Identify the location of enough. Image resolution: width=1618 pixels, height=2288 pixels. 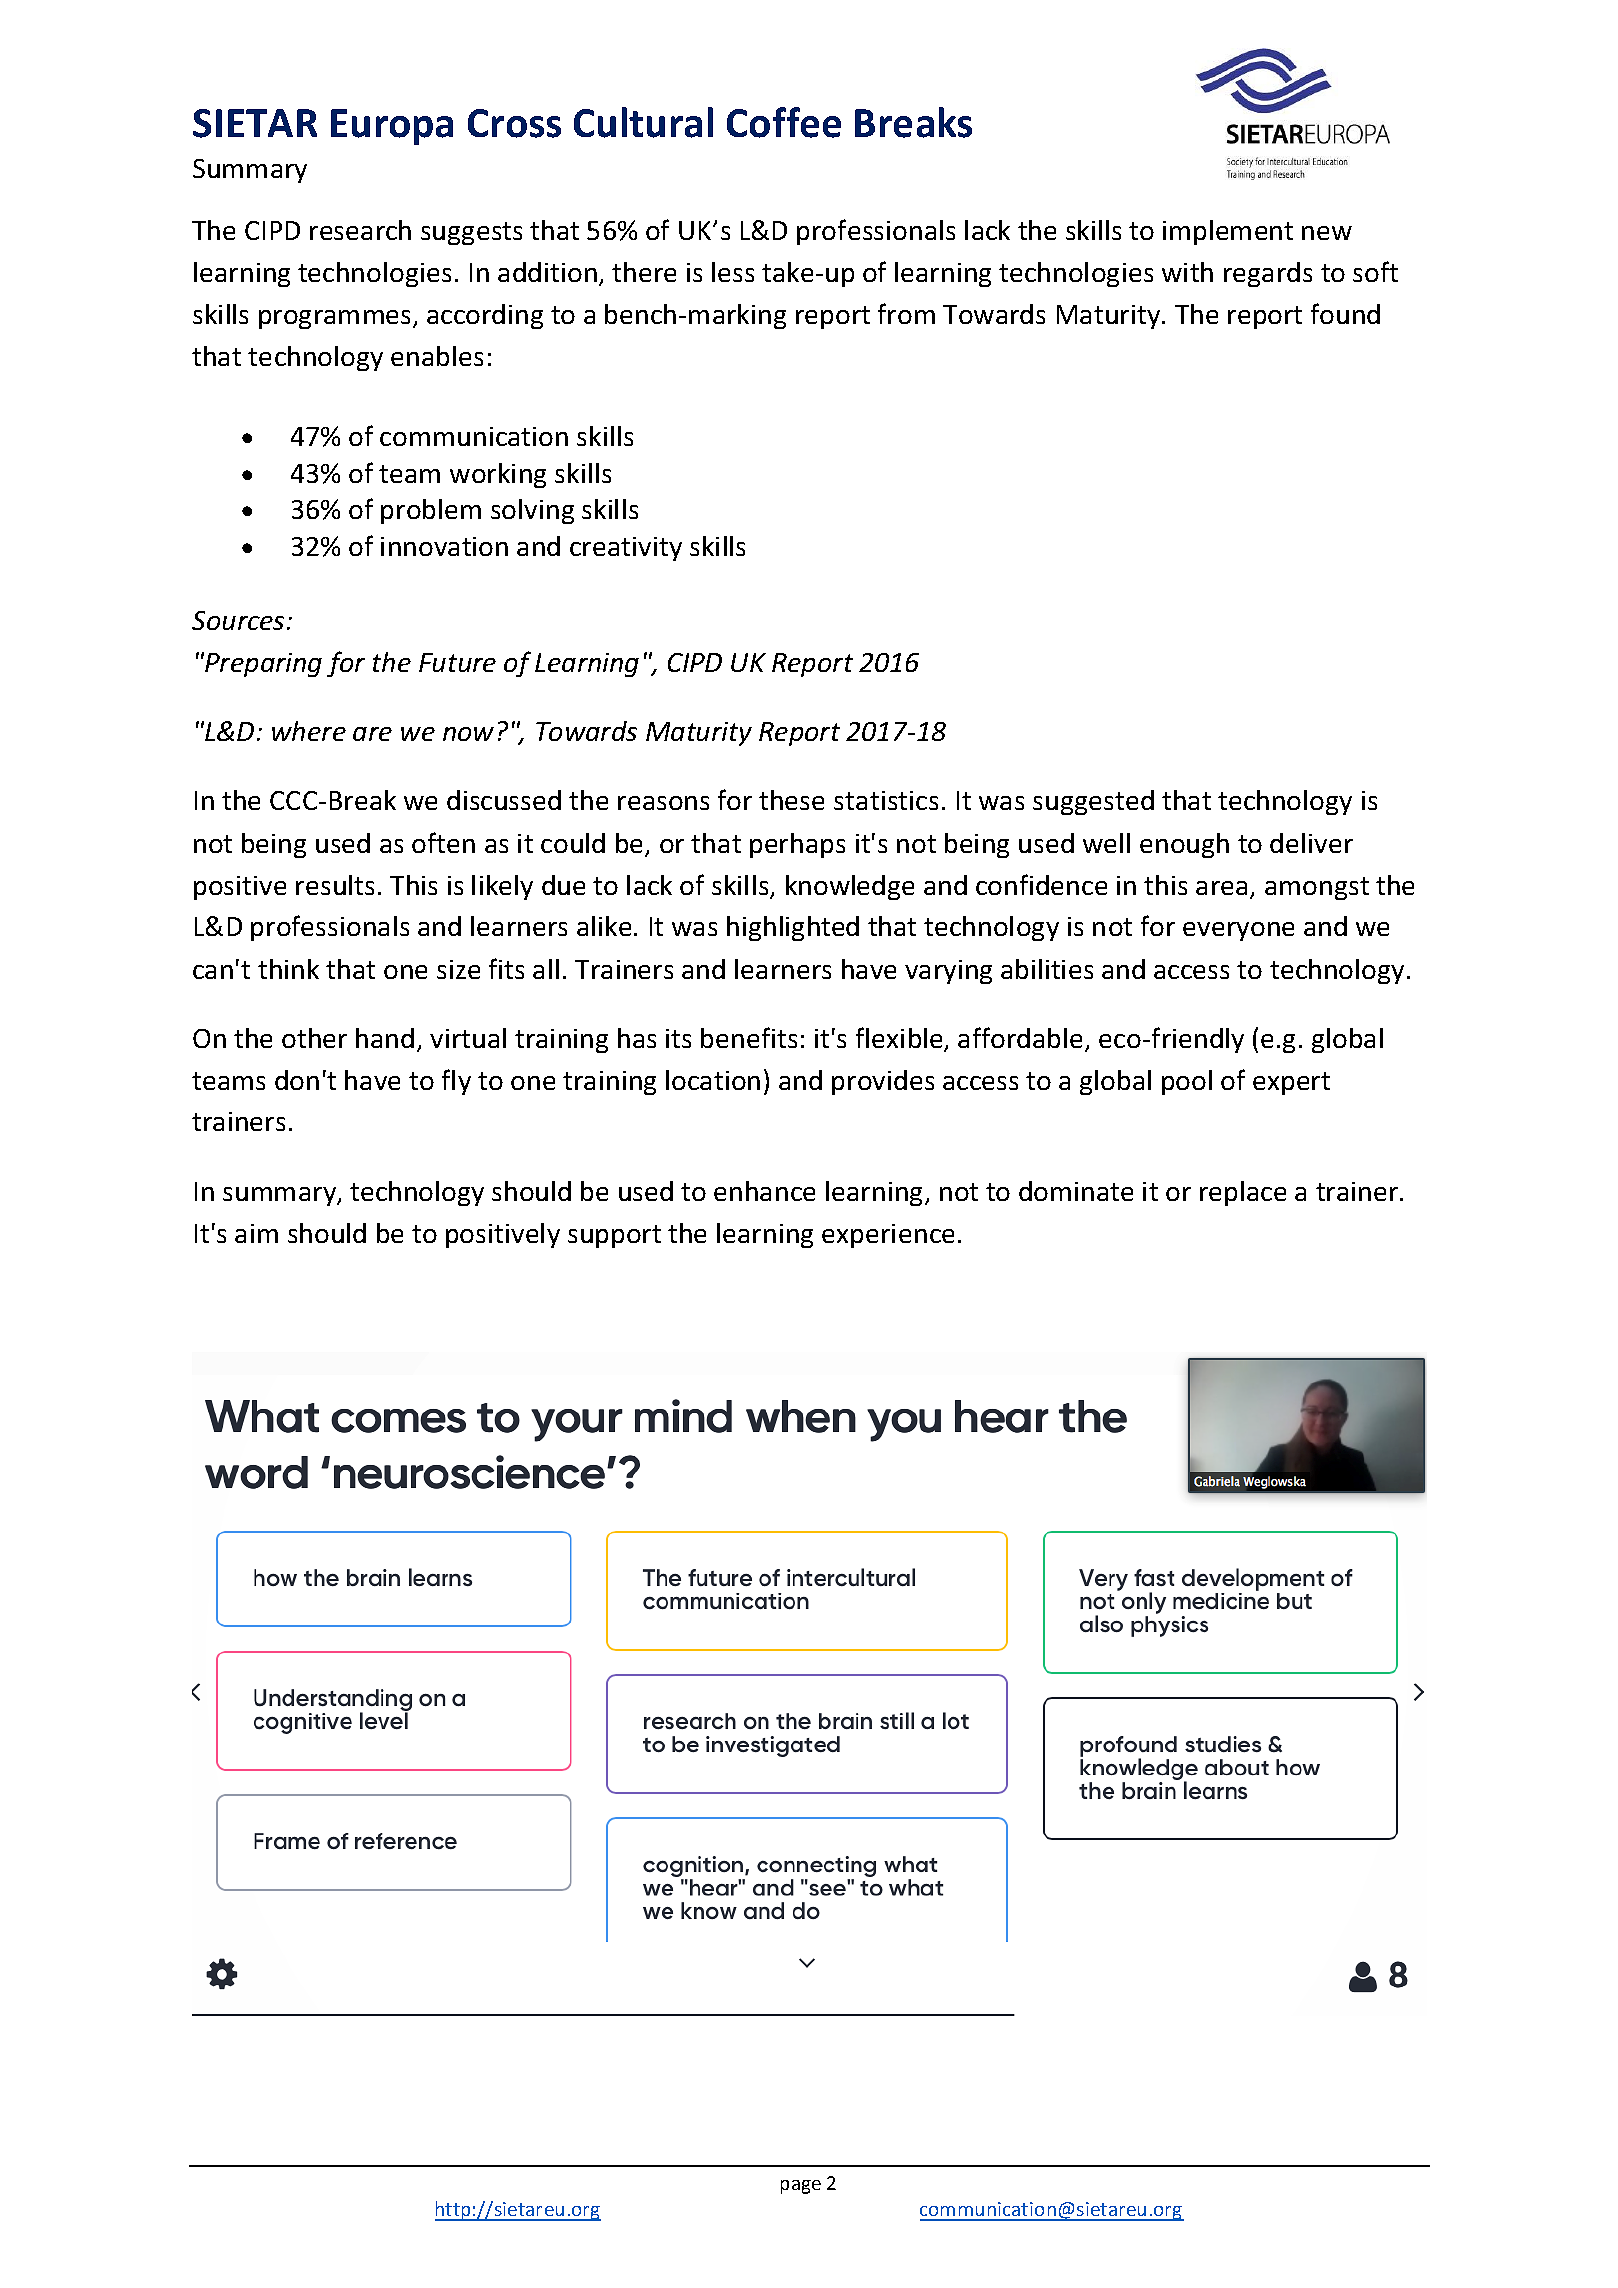
(1184, 845).
